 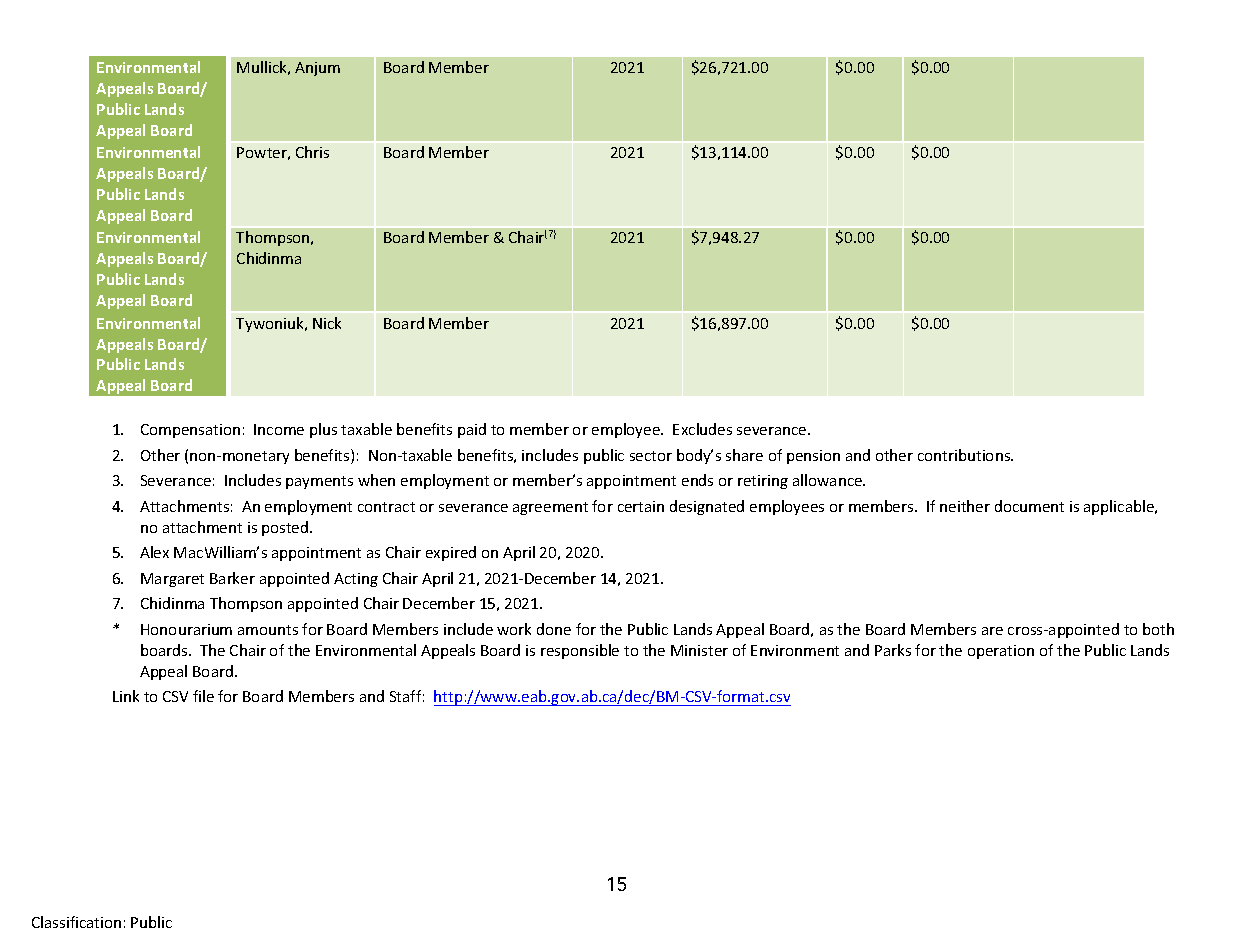 I want to click on Classification, so click(x=76, y=922).
